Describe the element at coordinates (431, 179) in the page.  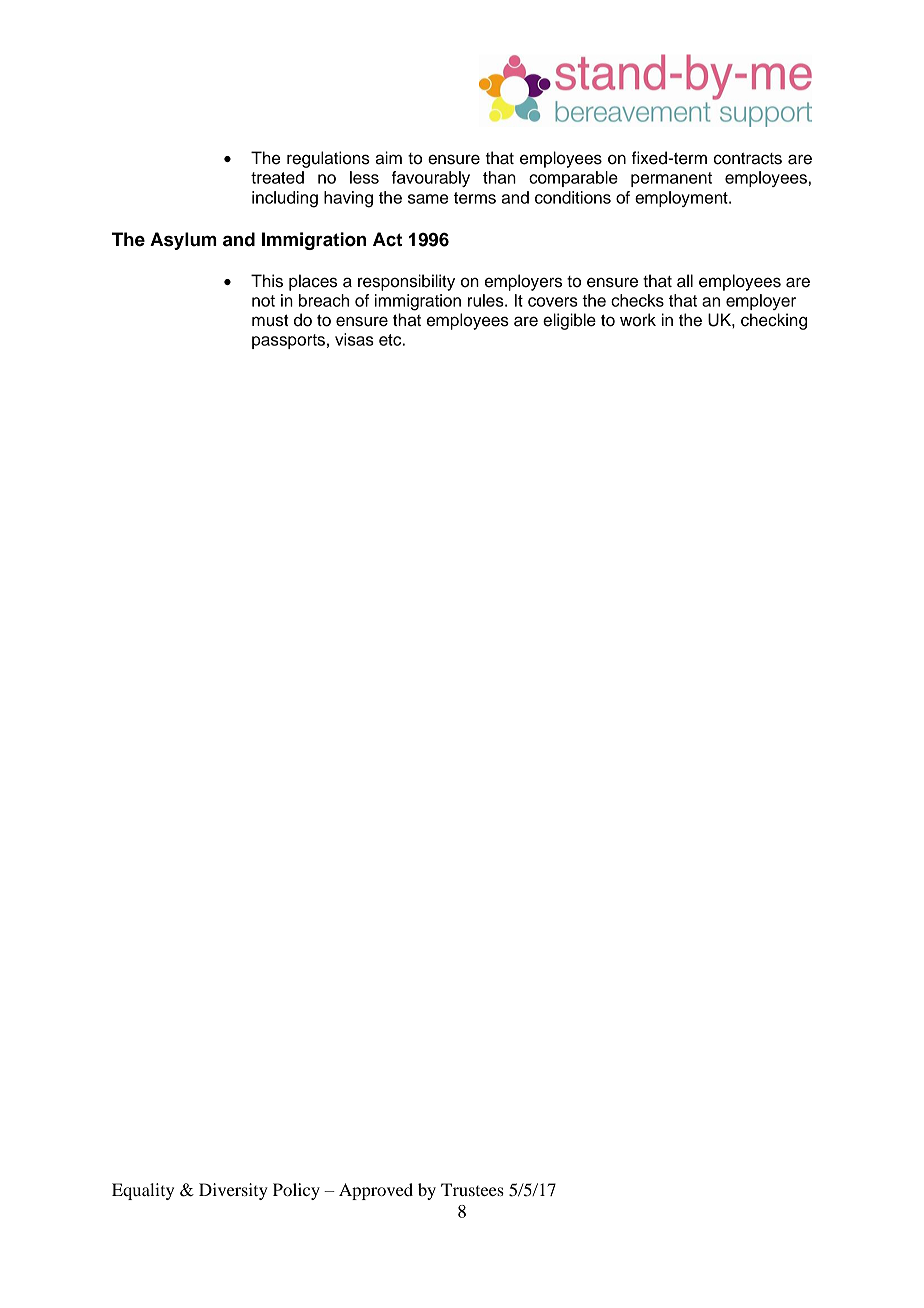
I see `favourably` at that location.
